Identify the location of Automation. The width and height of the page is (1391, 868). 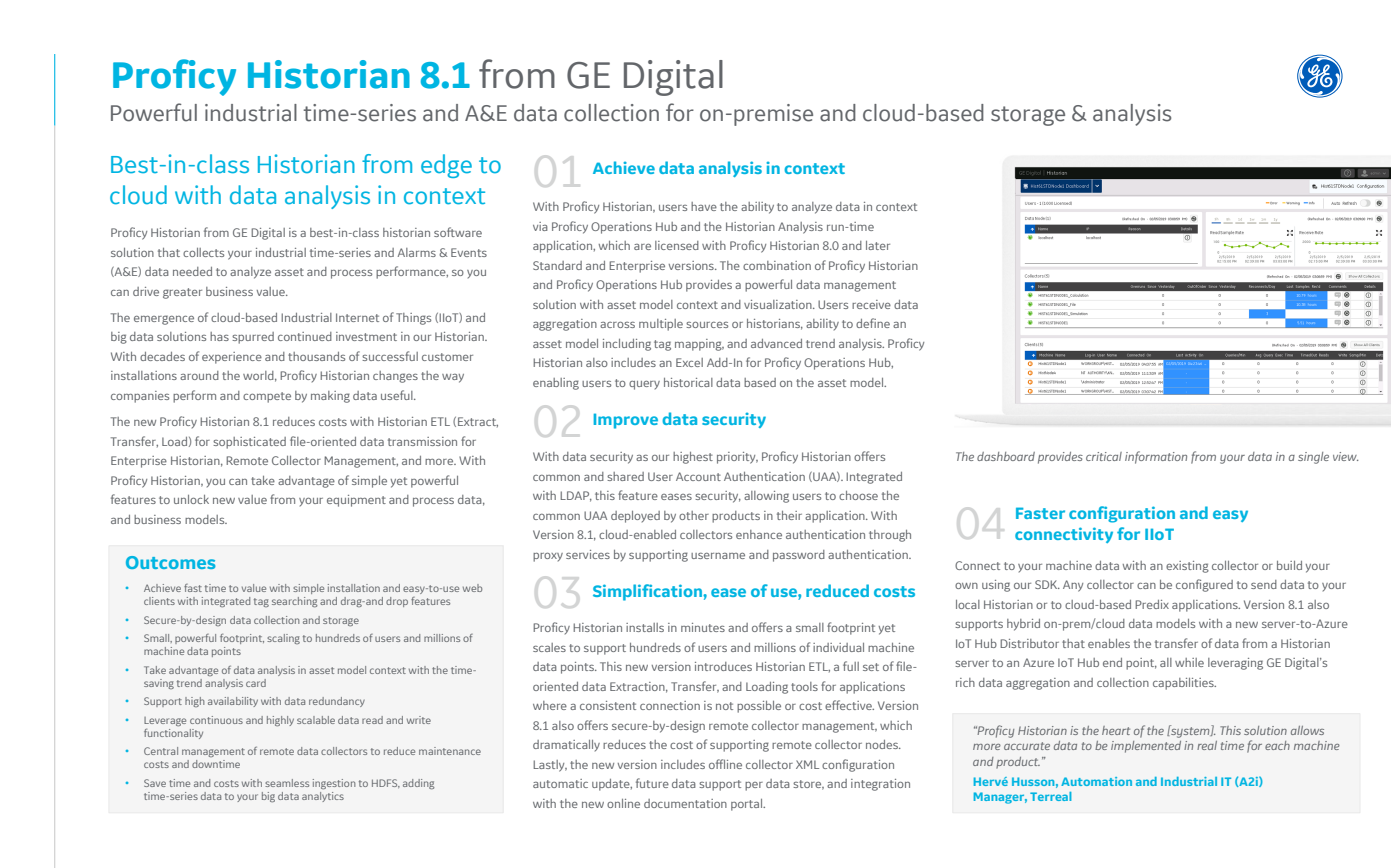
(1096, 781).
